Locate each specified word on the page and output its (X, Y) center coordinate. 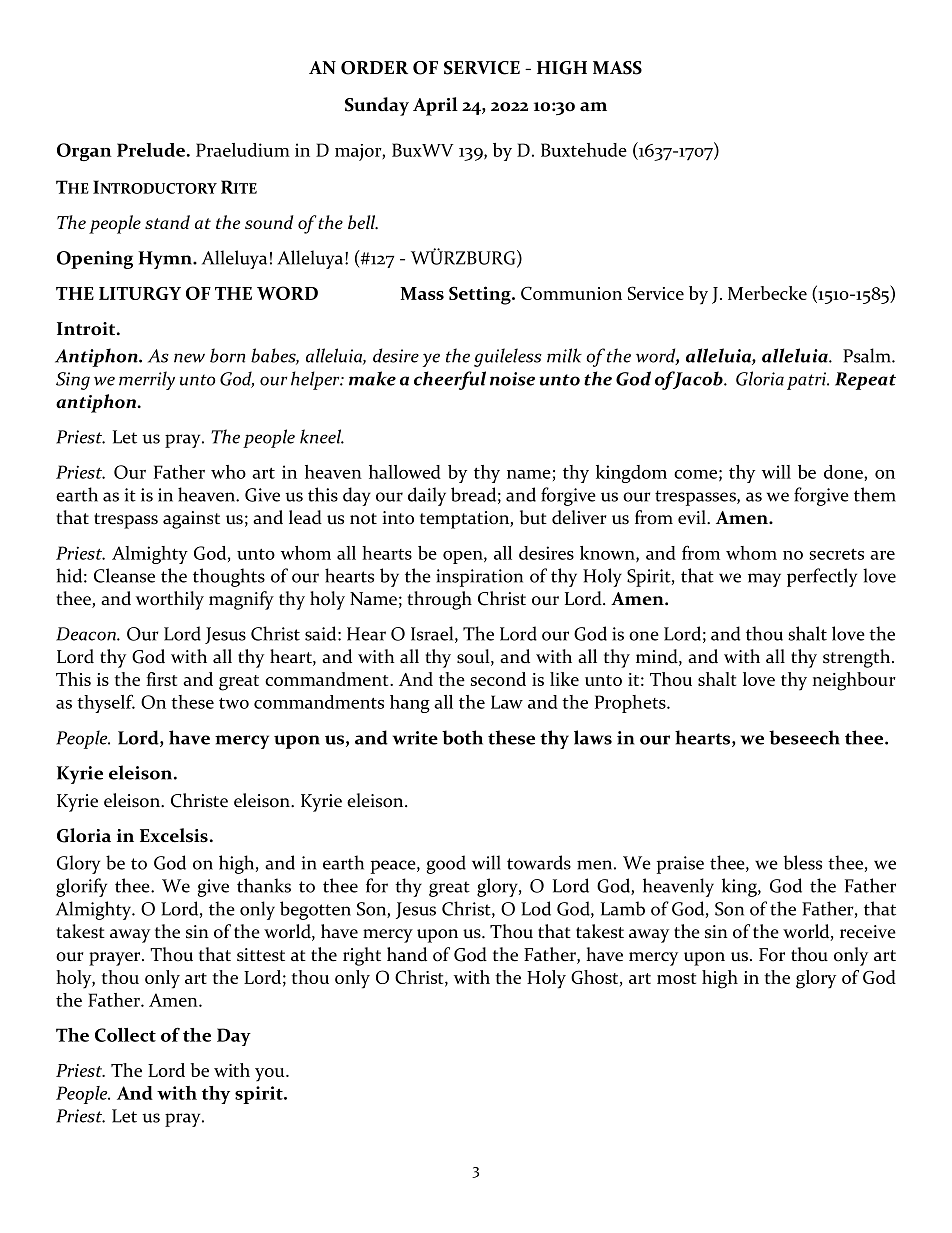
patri (807, 381)
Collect (125, 1035)
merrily (147, 380)
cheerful (450, 380)
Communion (571, 293)
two (234, 703)
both (462, 737)
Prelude (151, 150)
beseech (804, 737)
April (435, 106)
